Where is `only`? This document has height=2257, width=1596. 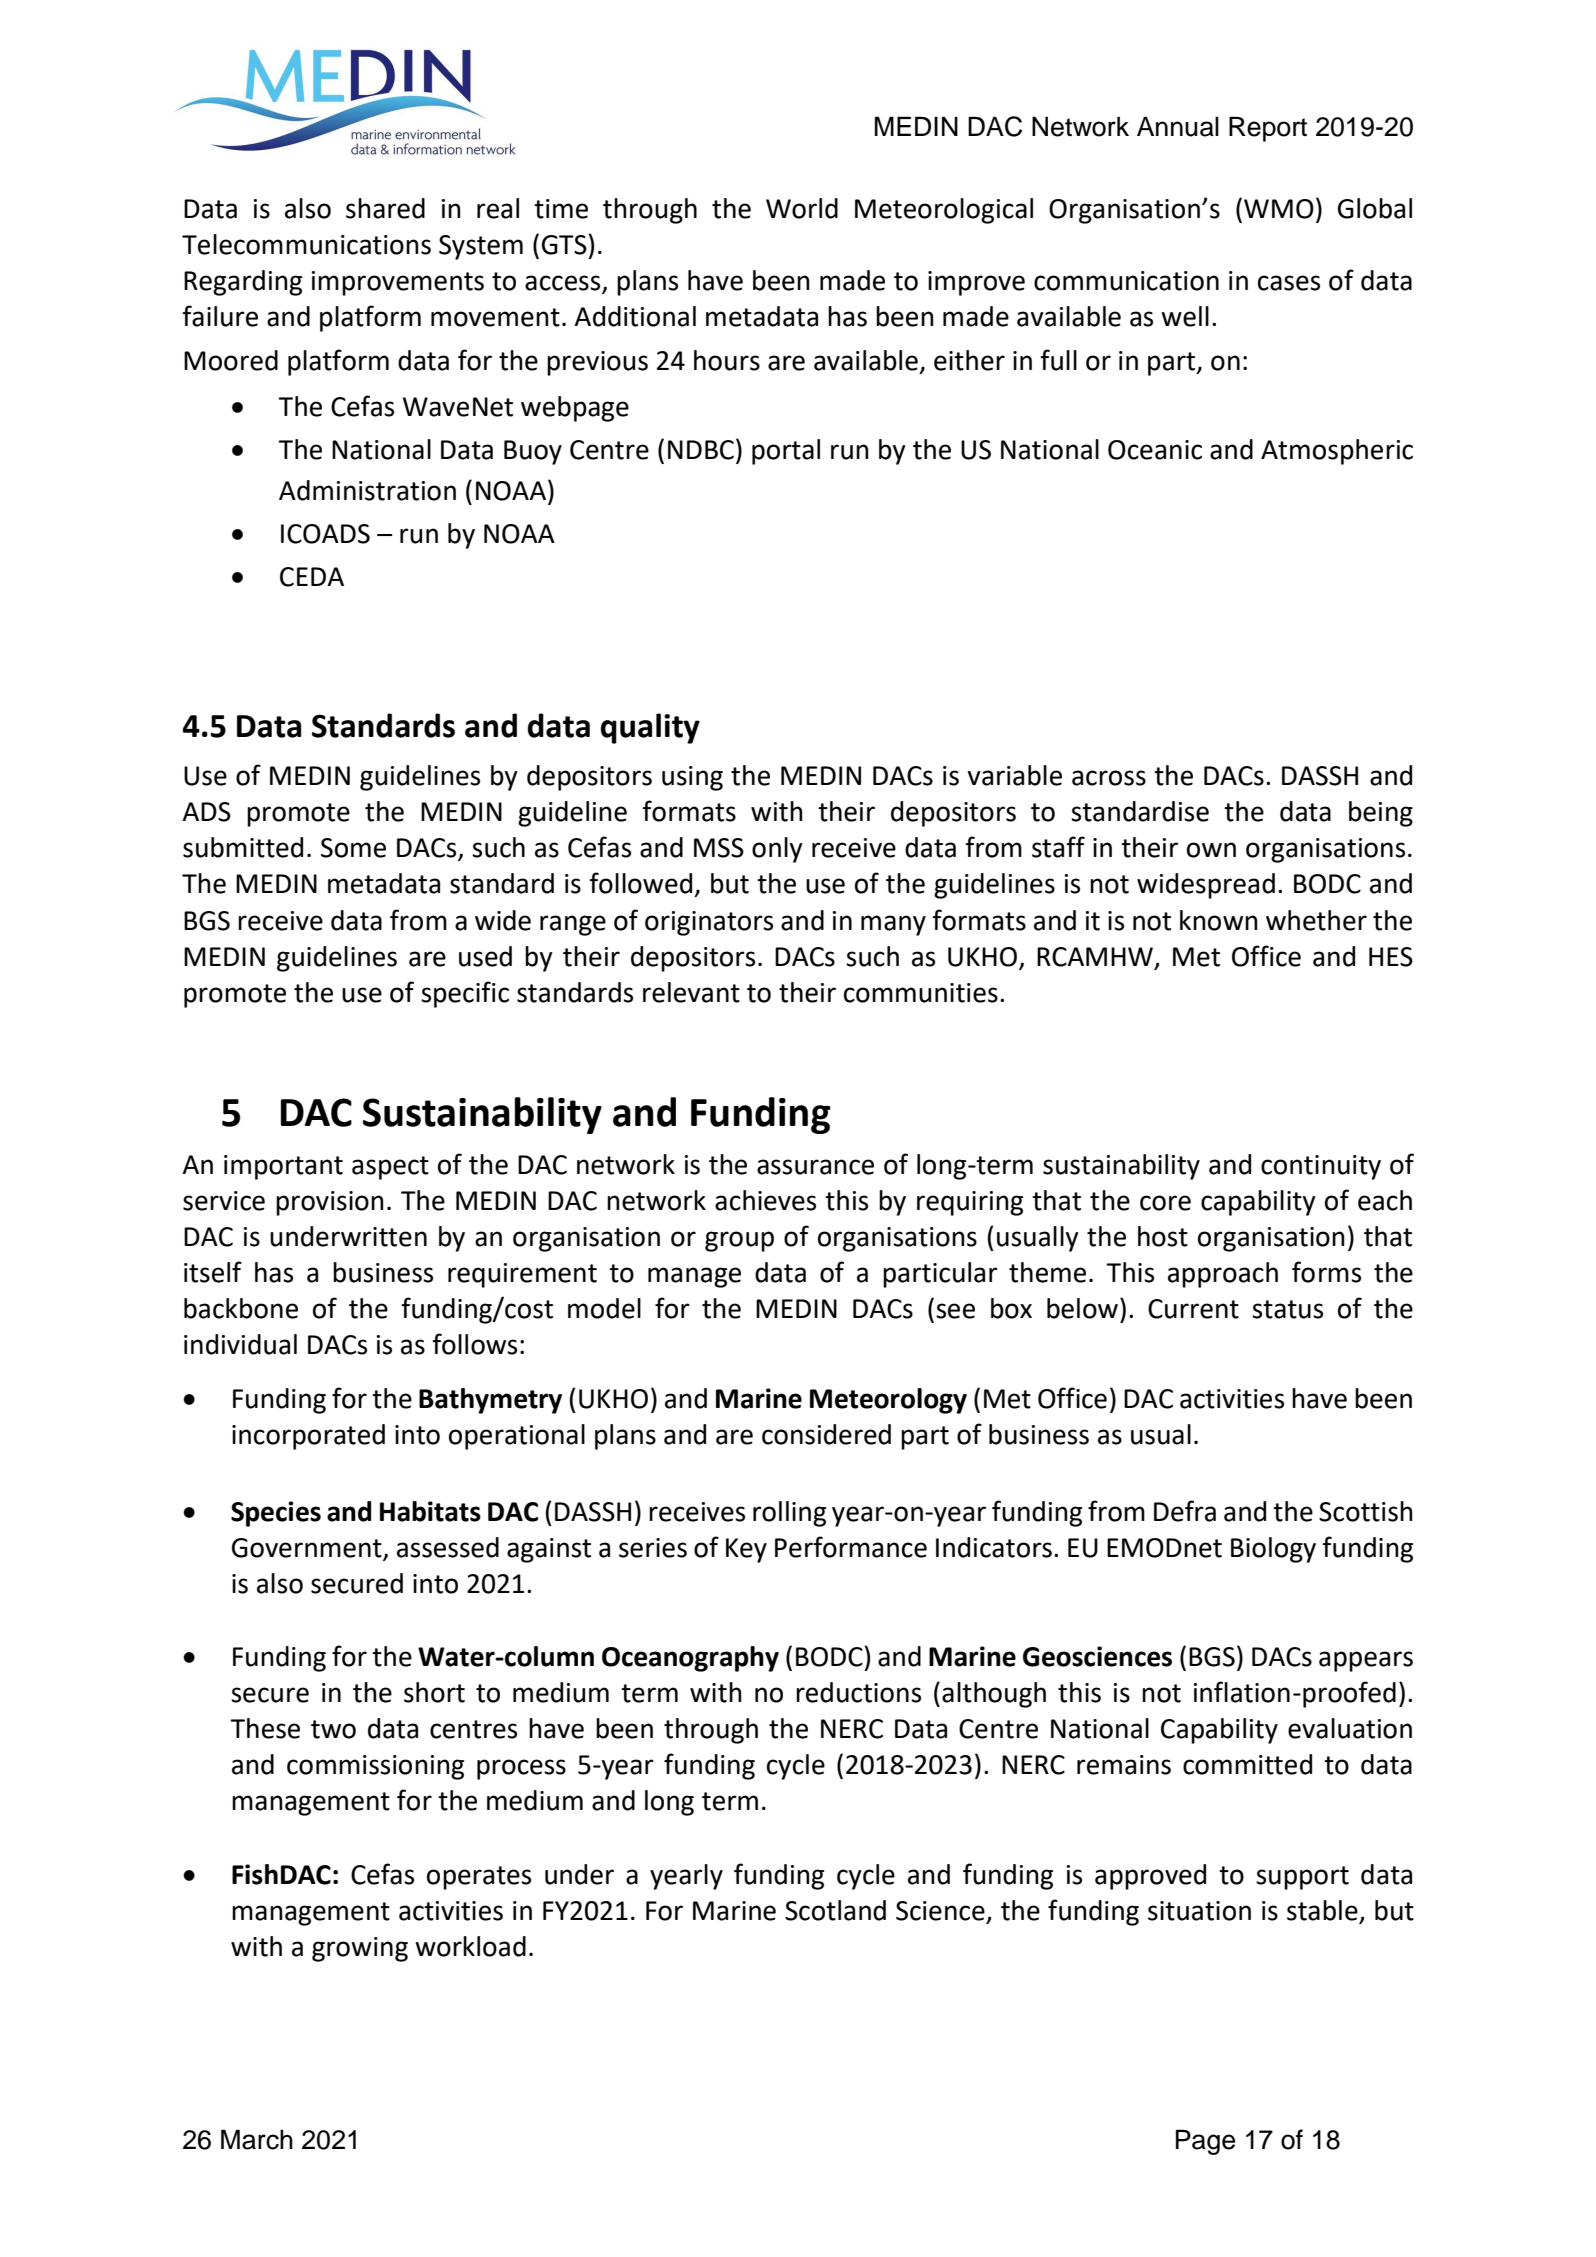 only is located at coordinates (777, 850).
